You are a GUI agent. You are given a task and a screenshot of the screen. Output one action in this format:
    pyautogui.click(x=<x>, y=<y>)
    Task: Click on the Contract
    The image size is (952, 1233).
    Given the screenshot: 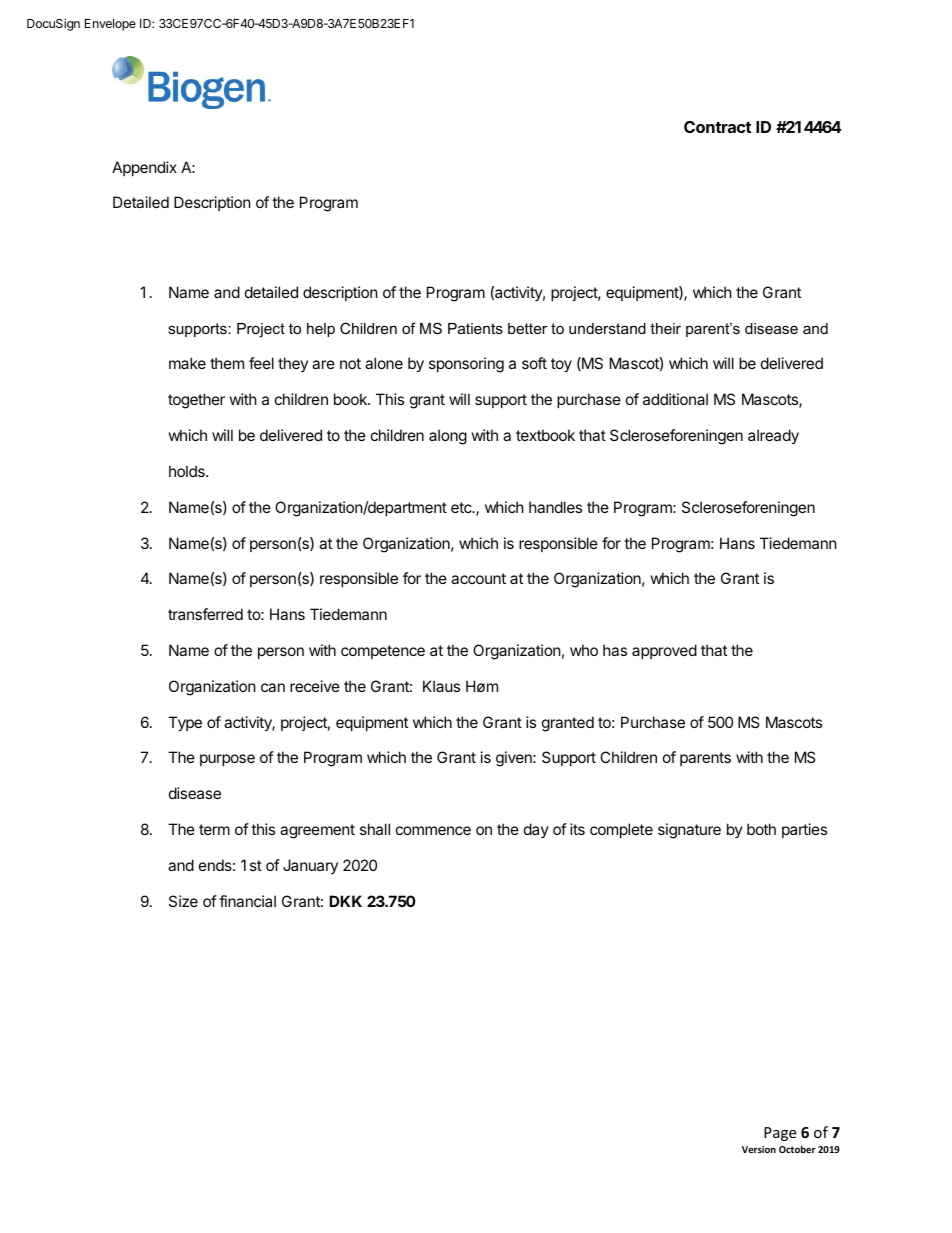 What is the action you would take?
    pyautogui.click(x=717, y=127)
